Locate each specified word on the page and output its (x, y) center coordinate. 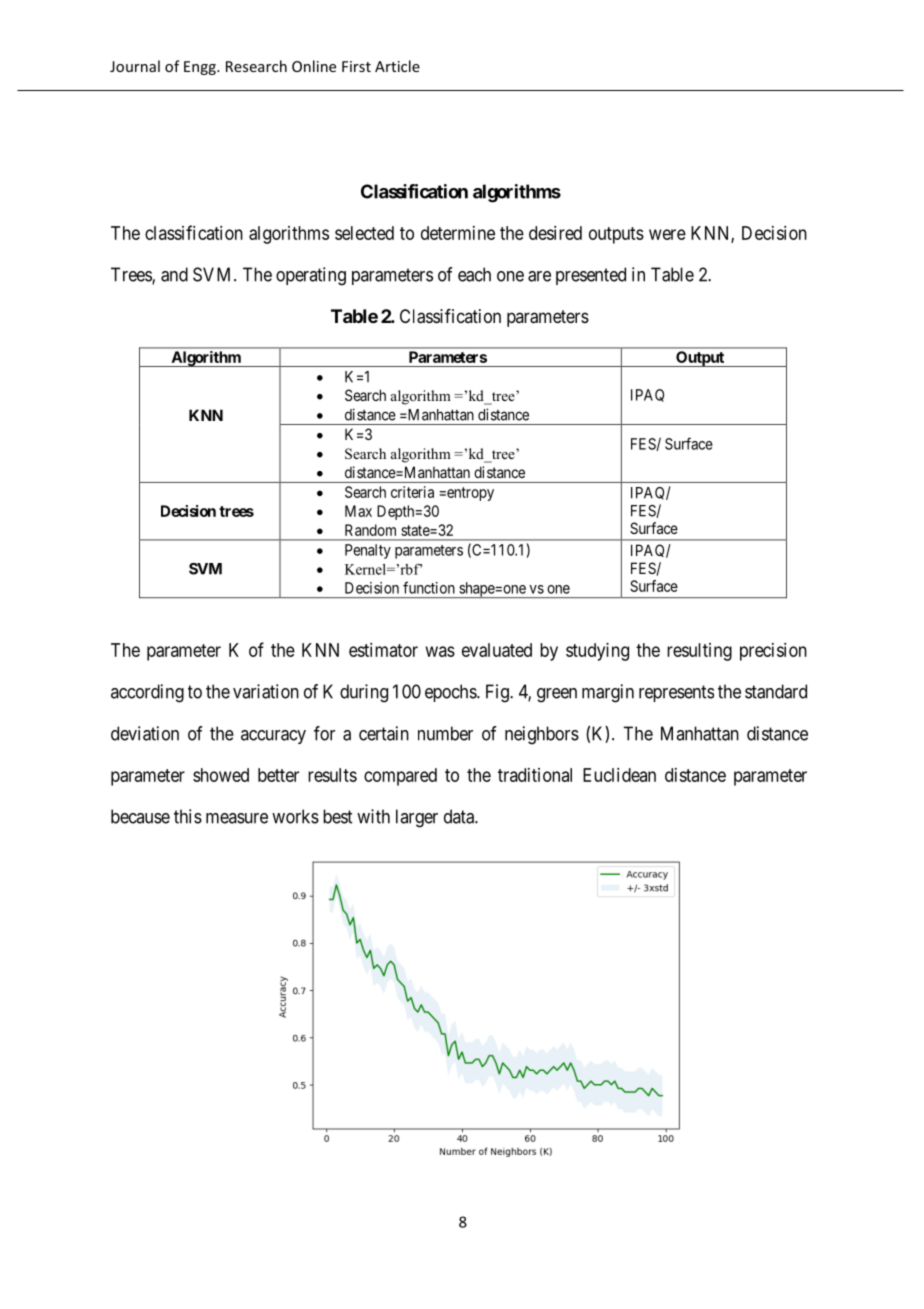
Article (397, 66)
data (460, 816)
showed (221, 775)
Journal (135, 66)
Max (358, 511)
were (667, 234)
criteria (412, 492)
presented (591, 276)
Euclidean (619, 775)
